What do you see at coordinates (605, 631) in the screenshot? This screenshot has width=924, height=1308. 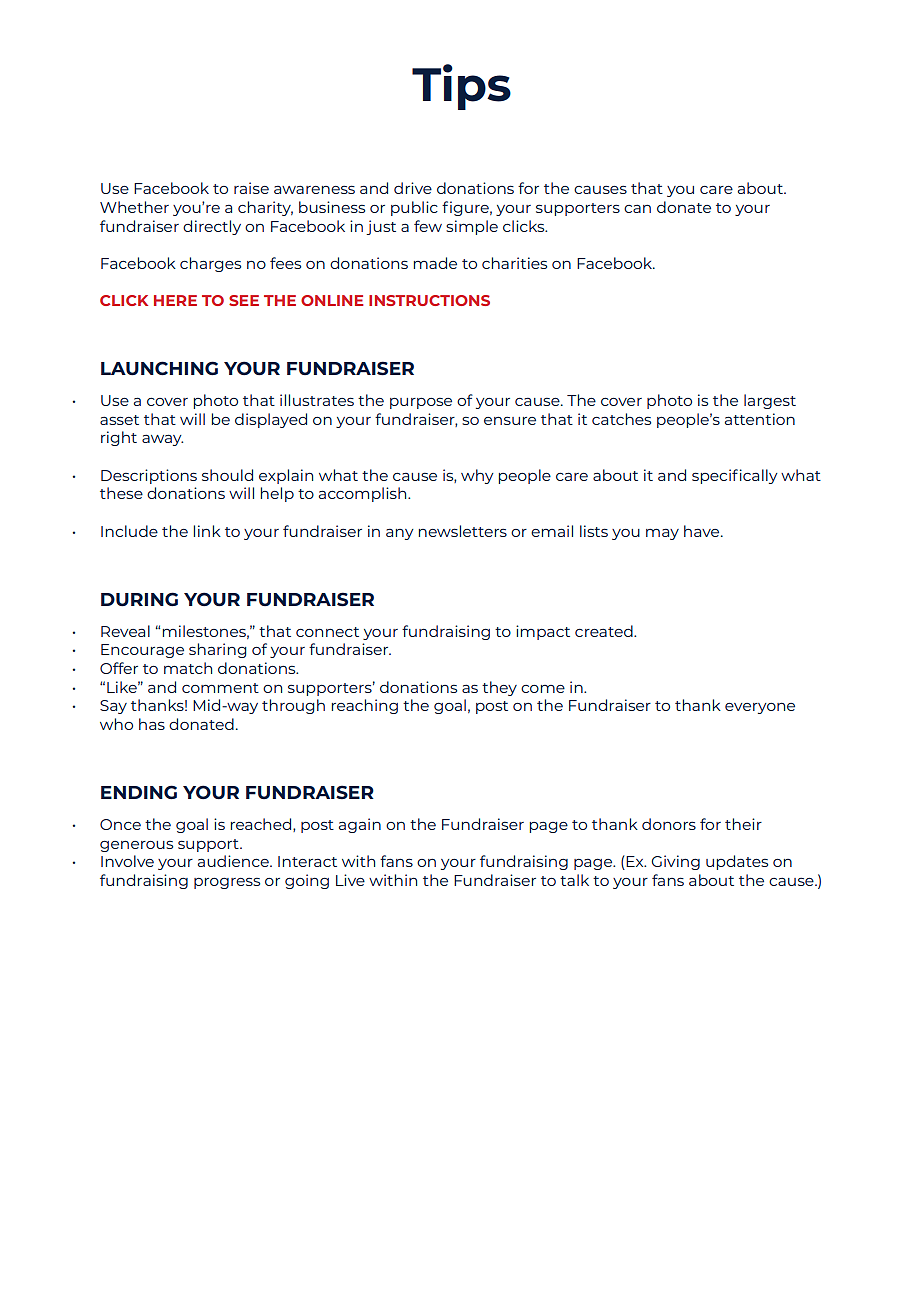 I see `created` at bounding box center [605, 631].
